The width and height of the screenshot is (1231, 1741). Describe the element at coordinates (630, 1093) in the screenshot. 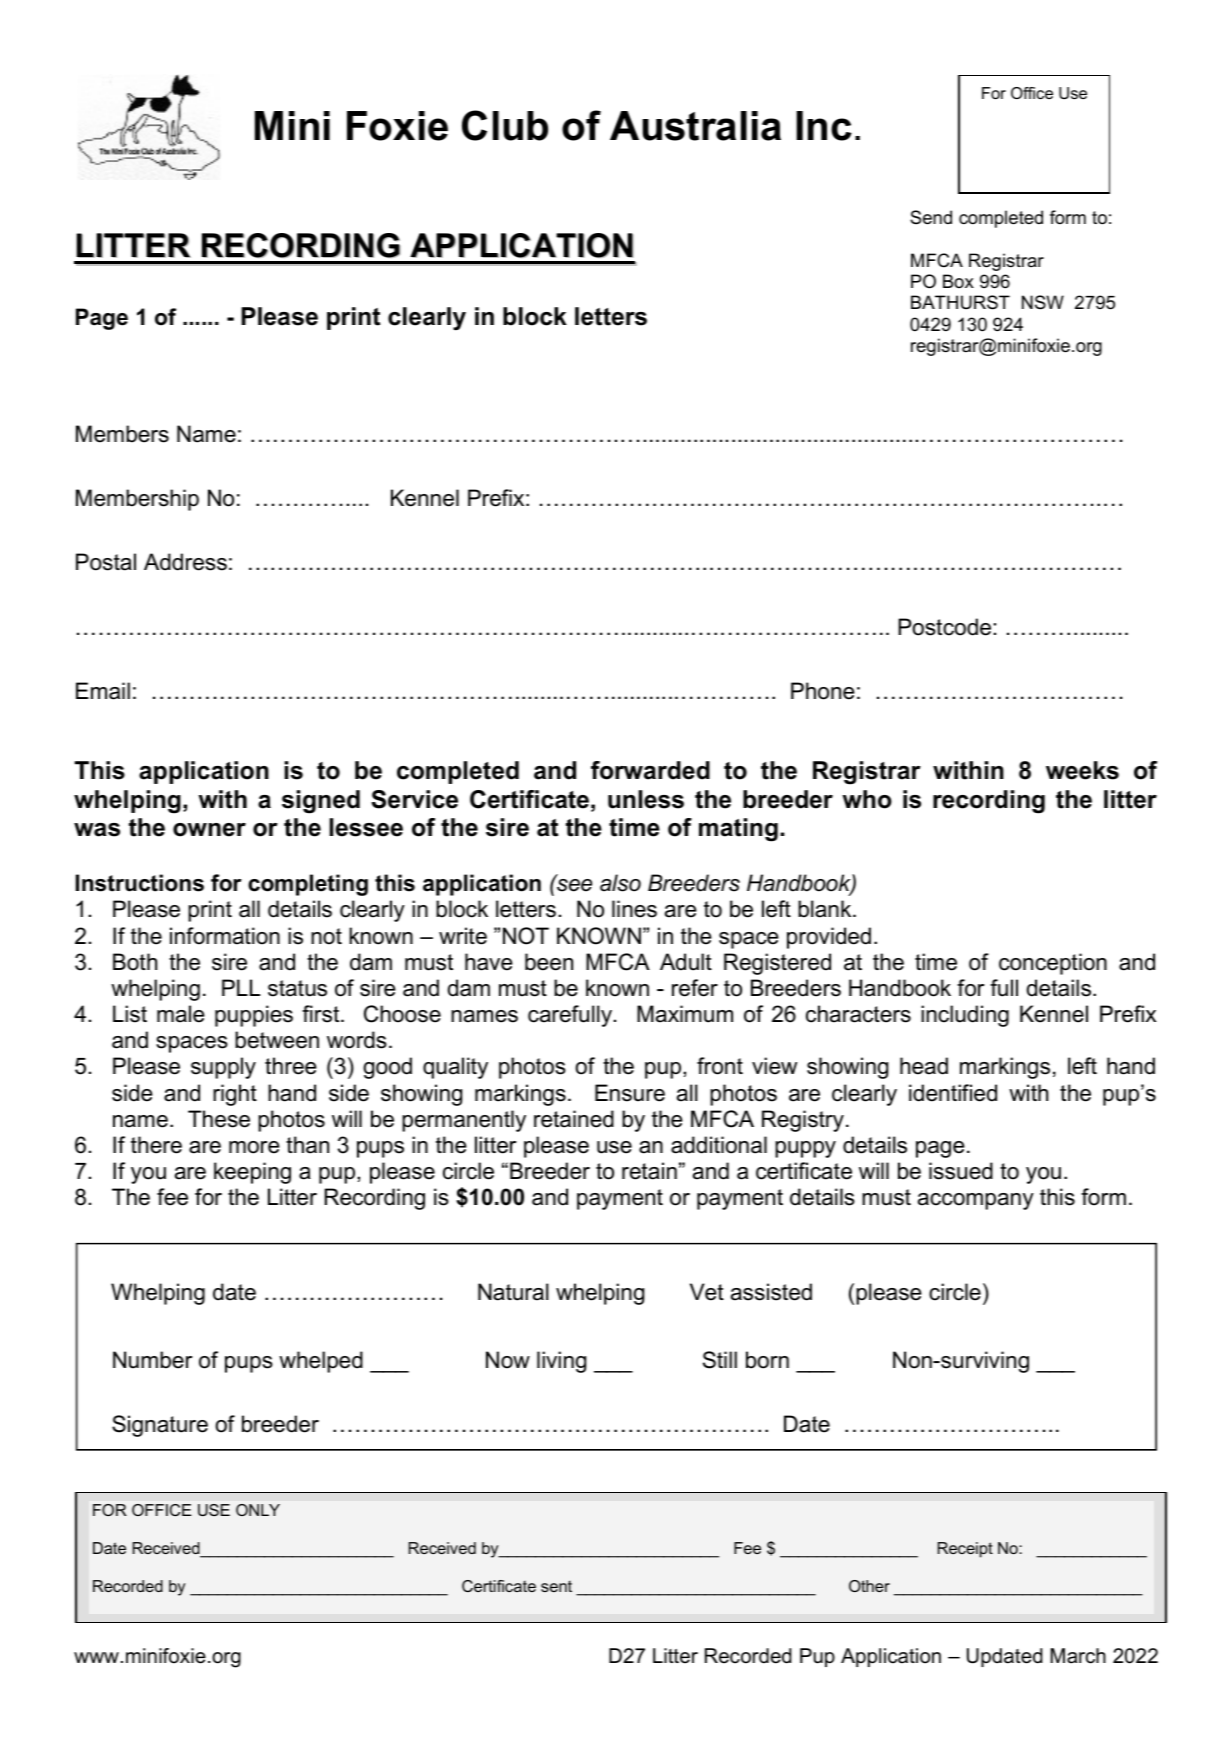

I see `Ensure` at that location.
